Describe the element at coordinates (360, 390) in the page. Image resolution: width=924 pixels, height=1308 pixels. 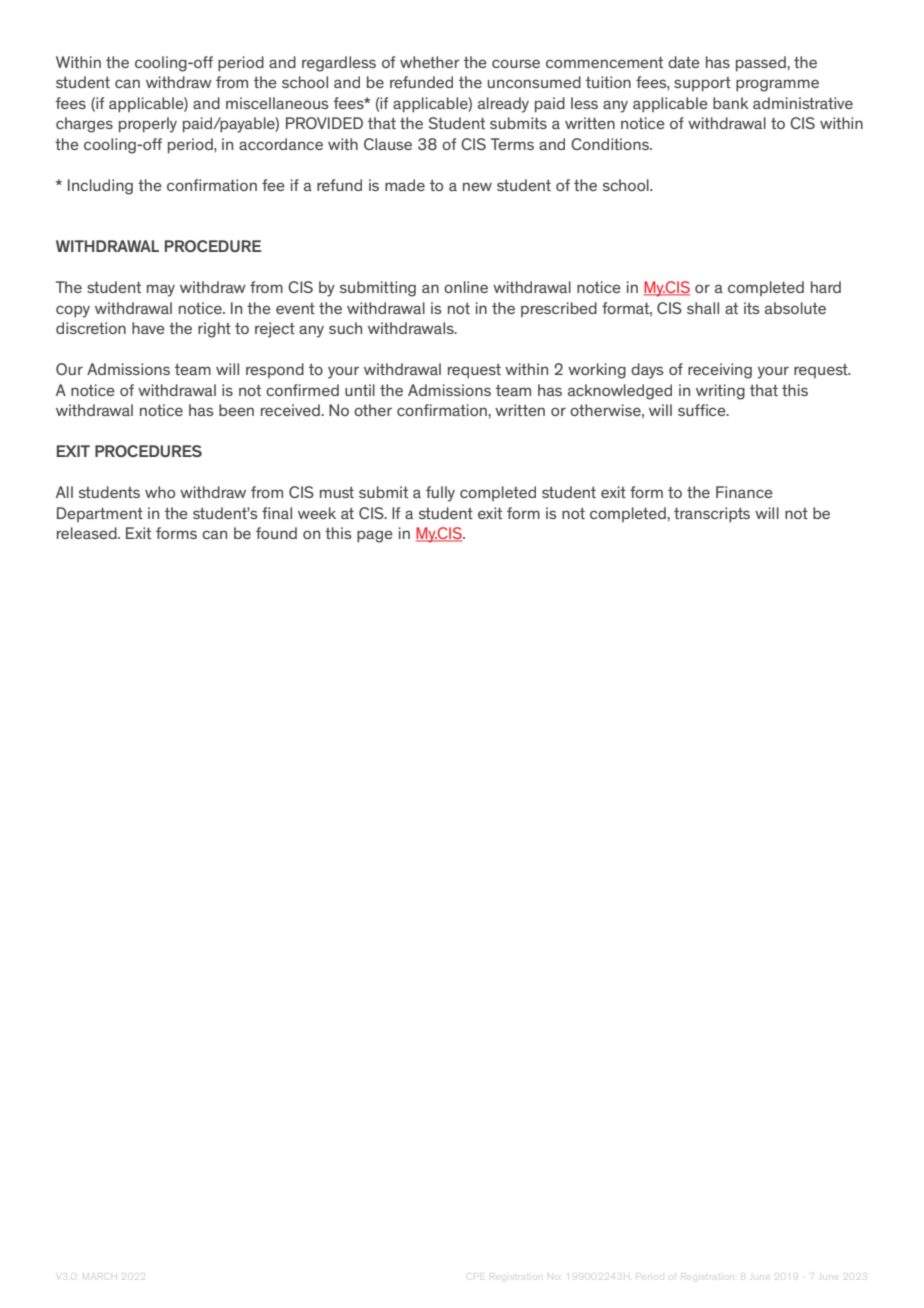
I see `until` at that location.
